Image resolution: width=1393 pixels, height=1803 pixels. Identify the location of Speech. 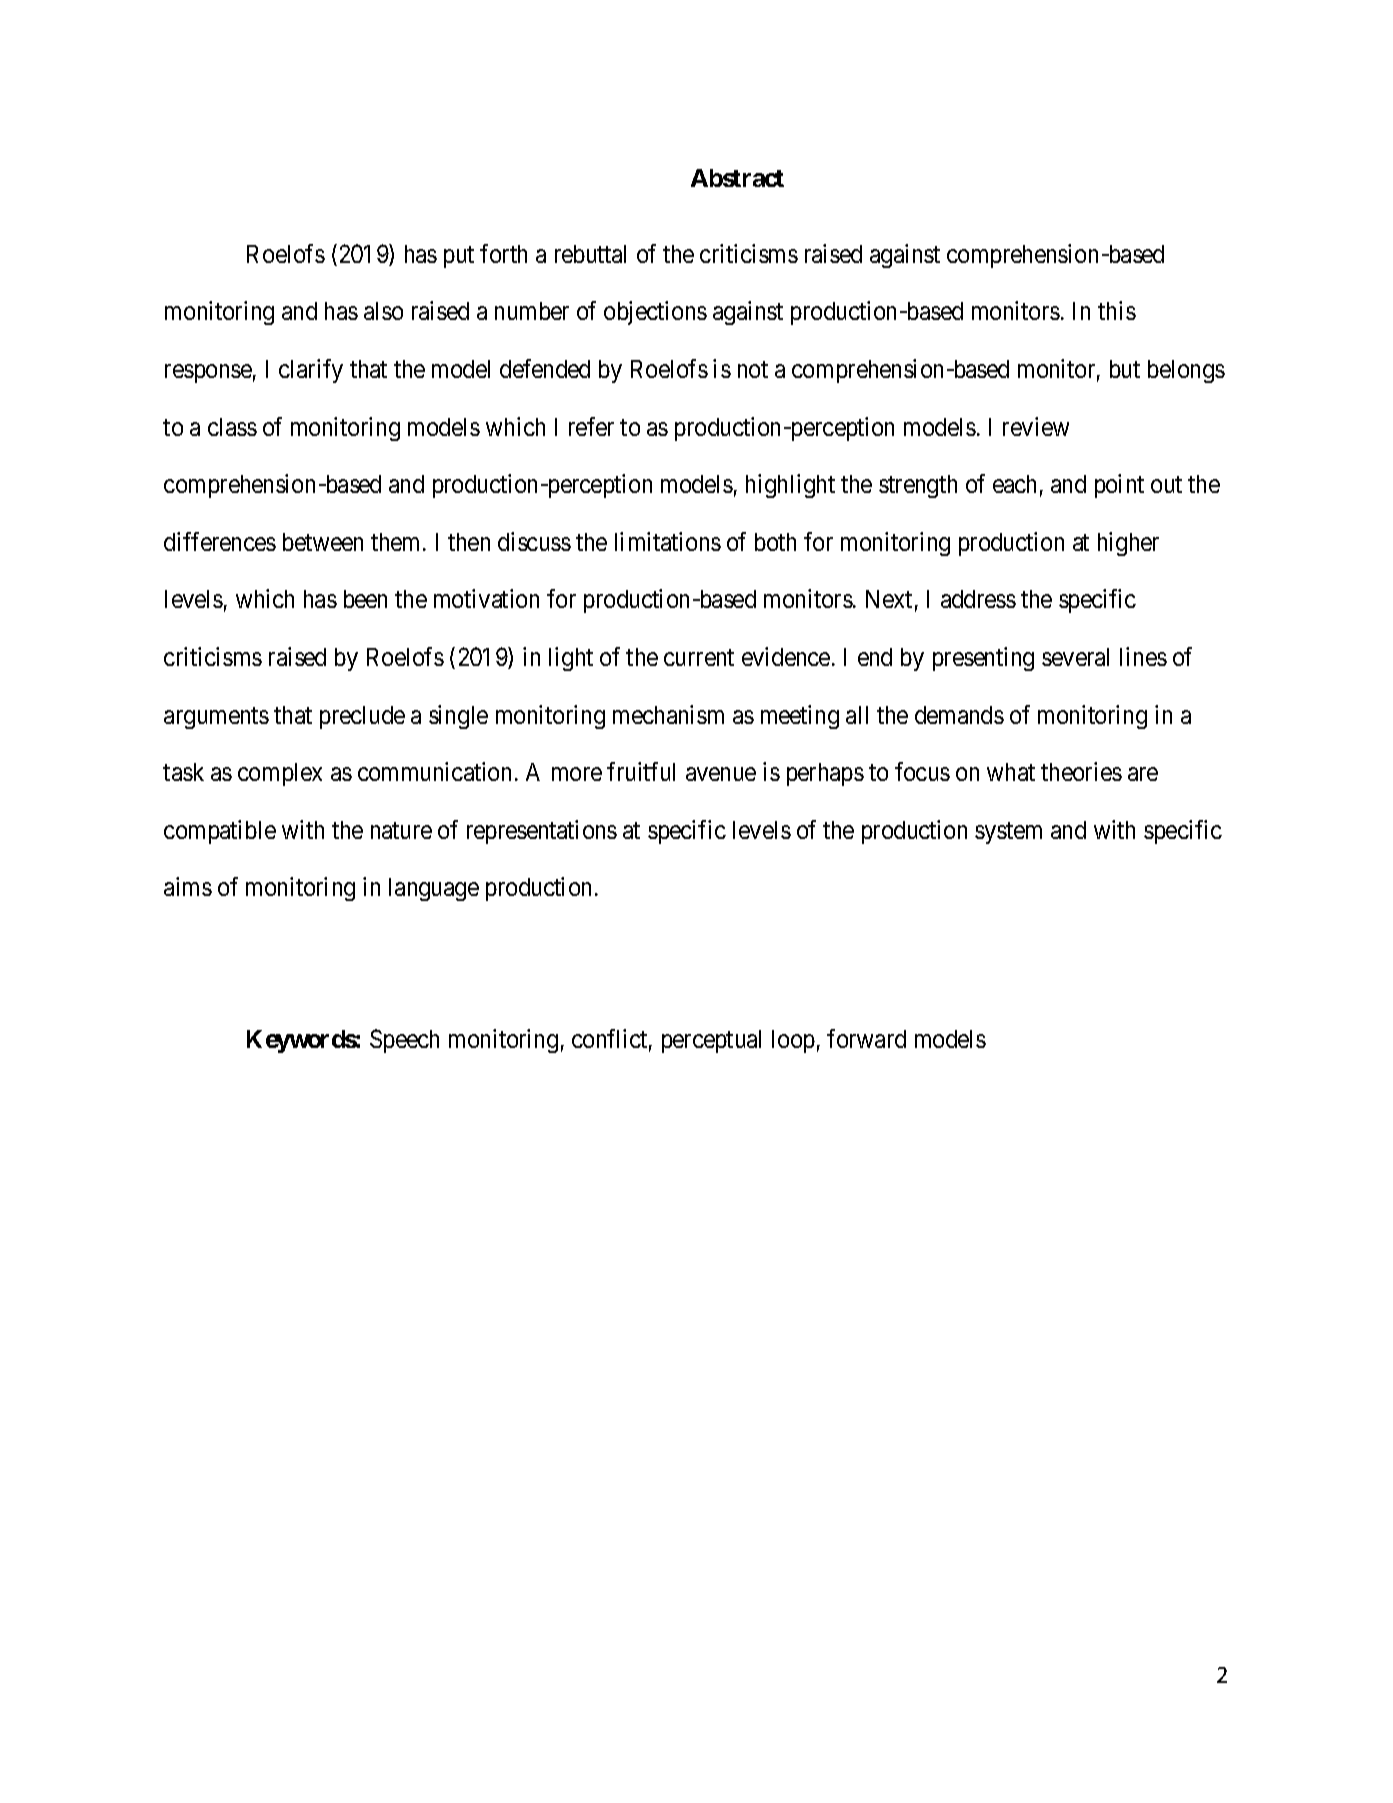
(404, 1041).
